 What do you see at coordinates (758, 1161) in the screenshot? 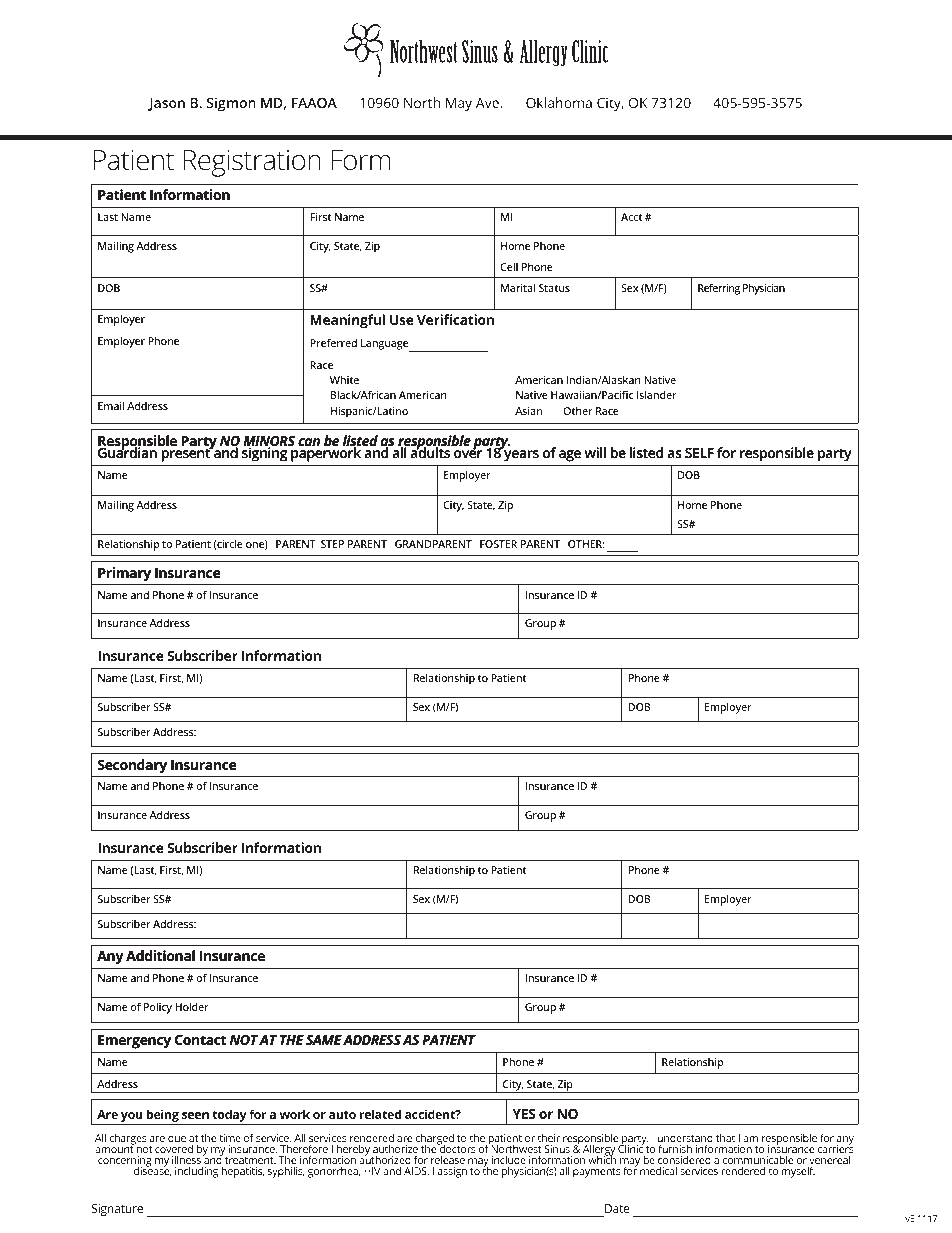
I see `communicable` at bounding box center [758, 1161].
